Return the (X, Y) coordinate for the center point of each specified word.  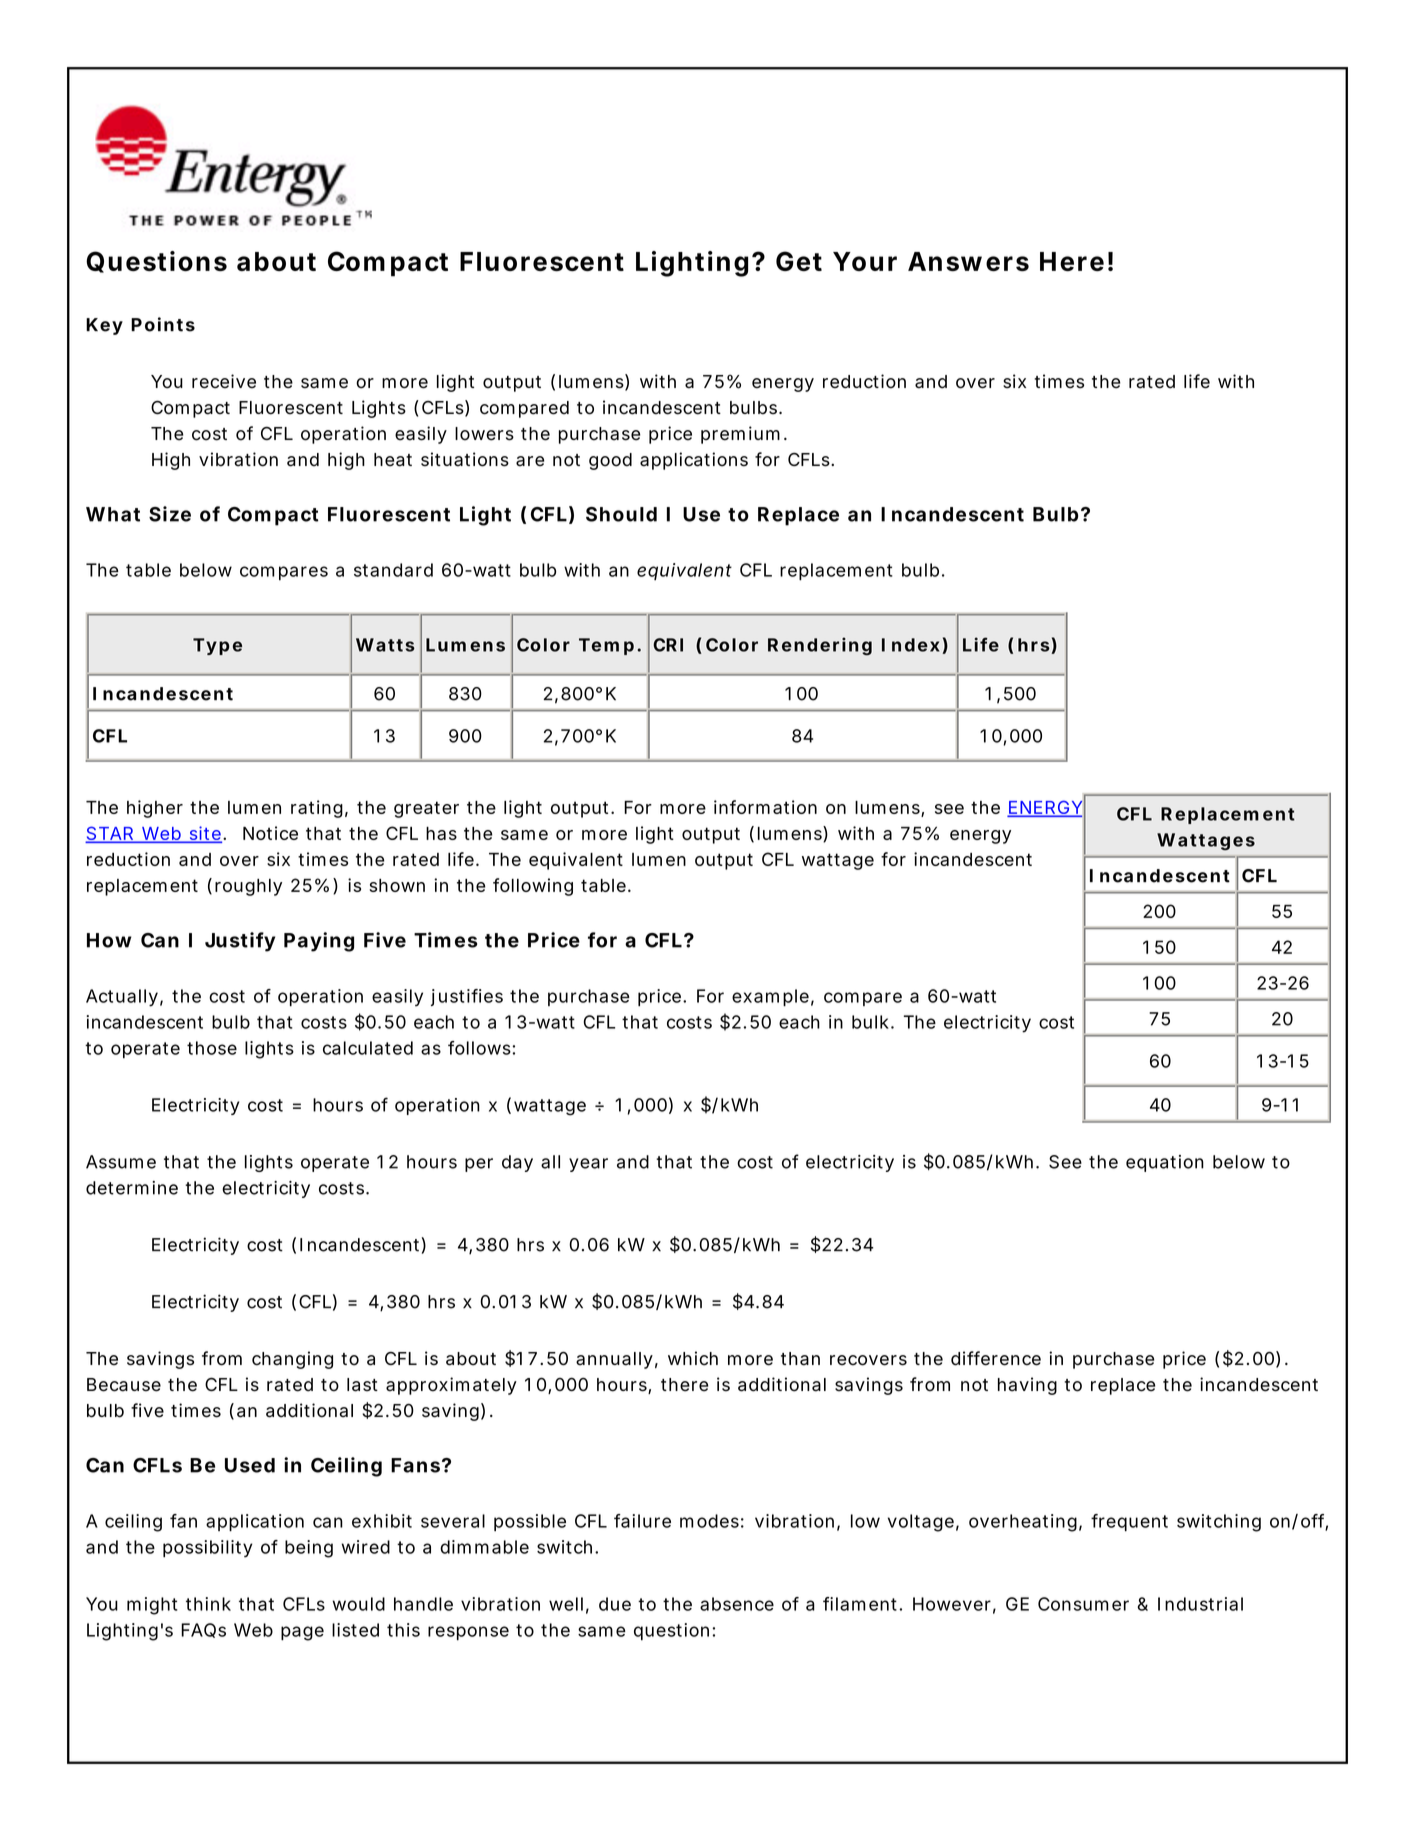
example (773, 997)
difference (996, 1358)
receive (224, 381)
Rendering (820, 646)
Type (217, 646)
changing (292, 1360)
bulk (873, 1022)
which (693, 1358)
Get (799, 261)
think (208, 1604)
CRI (668, 645)
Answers (968, 261)
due (615, 1604)
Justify (240, 942)
